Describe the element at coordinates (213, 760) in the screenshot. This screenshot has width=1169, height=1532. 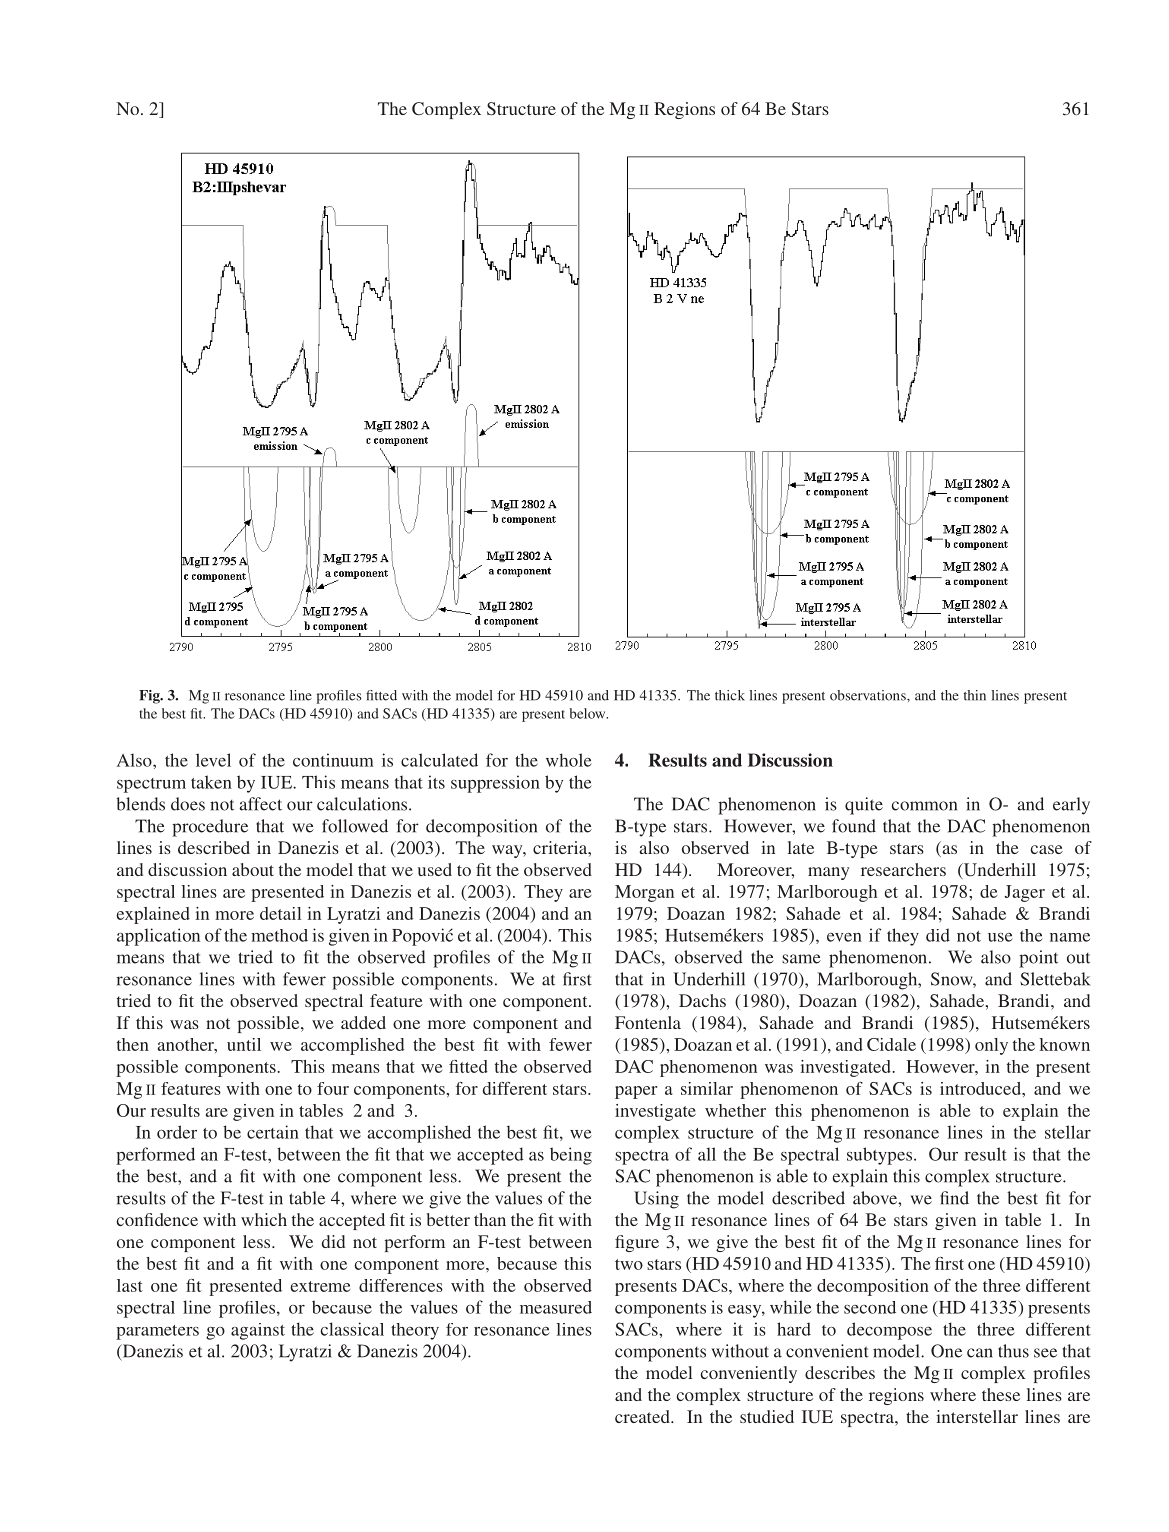
I see `level` at that location.
